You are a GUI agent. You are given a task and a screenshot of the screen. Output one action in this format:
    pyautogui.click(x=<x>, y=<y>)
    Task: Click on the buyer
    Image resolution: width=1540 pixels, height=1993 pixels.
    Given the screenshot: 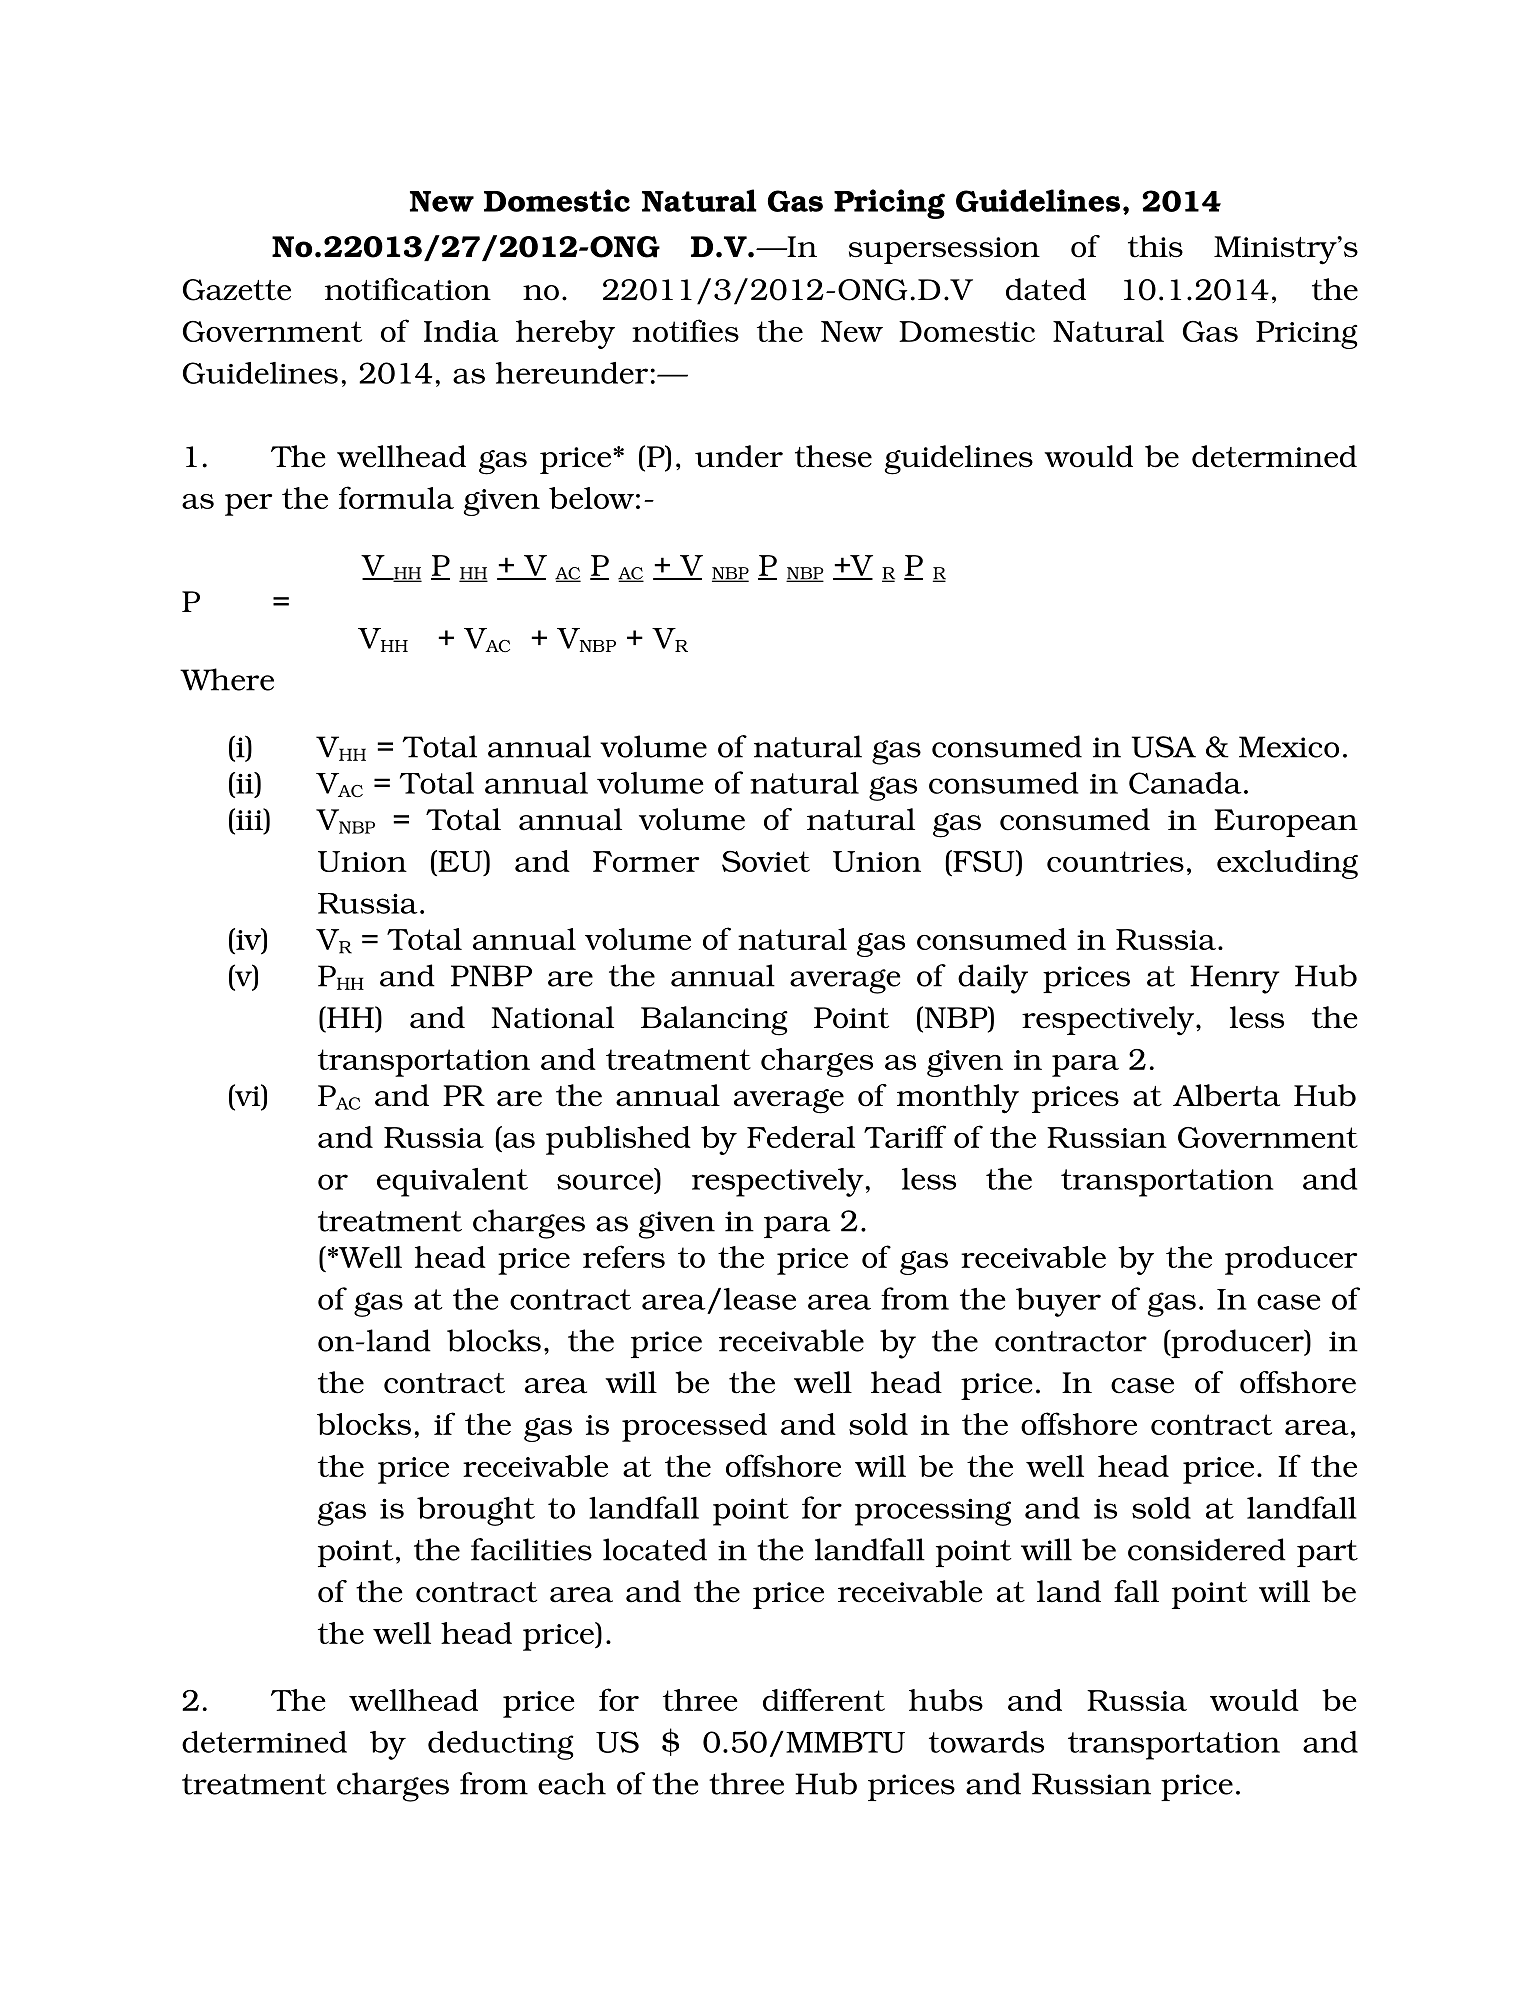 What is the action you would take?
    pyautogui.click(x=1058, y=1302)
